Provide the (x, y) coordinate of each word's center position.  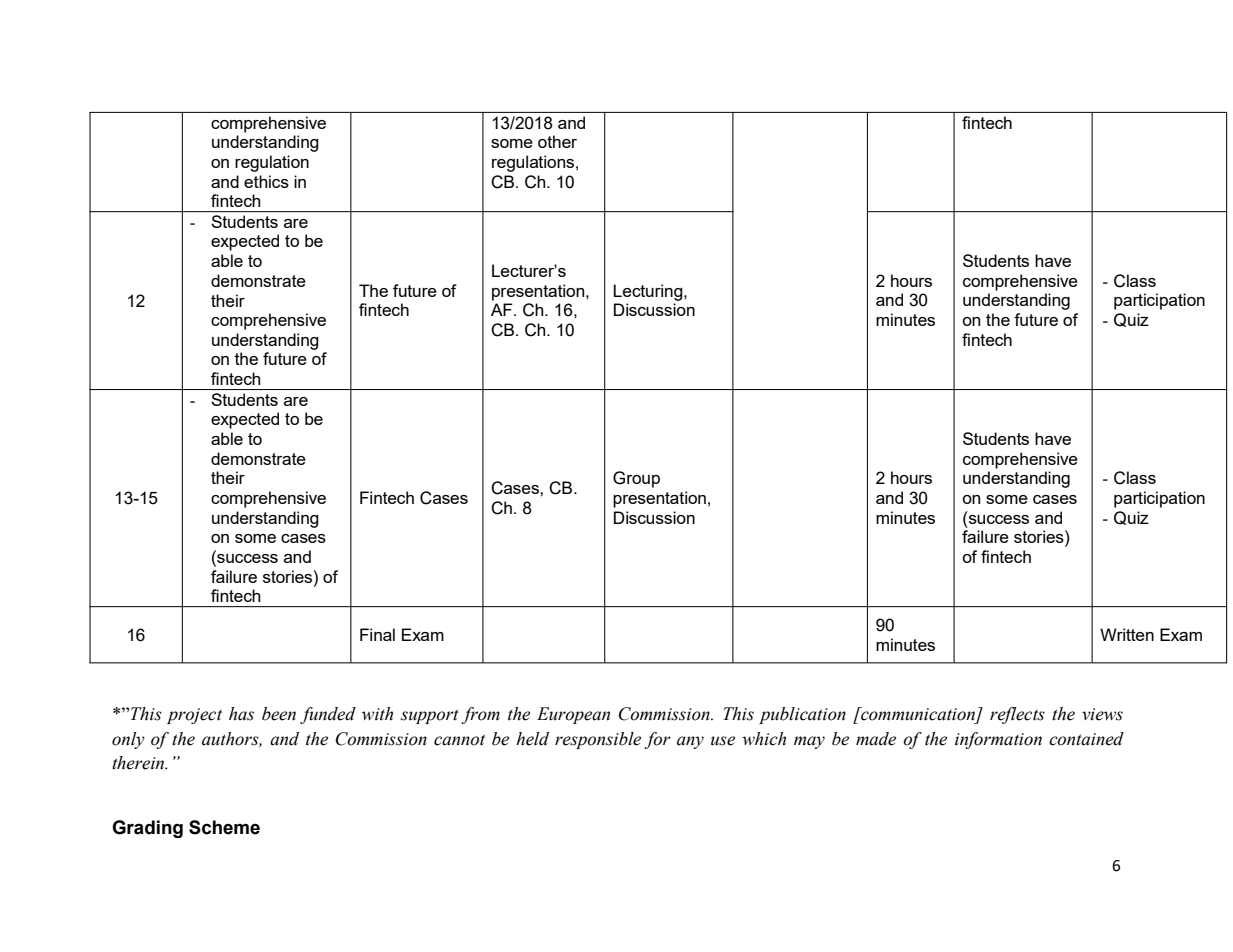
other (557, 141)
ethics (266, 181)
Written (1127, 634)
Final (377, 634)
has (241, 714)
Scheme (224, 827)
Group (636, 479)
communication (918, 715)
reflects (1017, 715)
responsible (598, 740)
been (279, 714)
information (998, 740)
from (480, 715)
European (573, 715)
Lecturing (649, 292)
